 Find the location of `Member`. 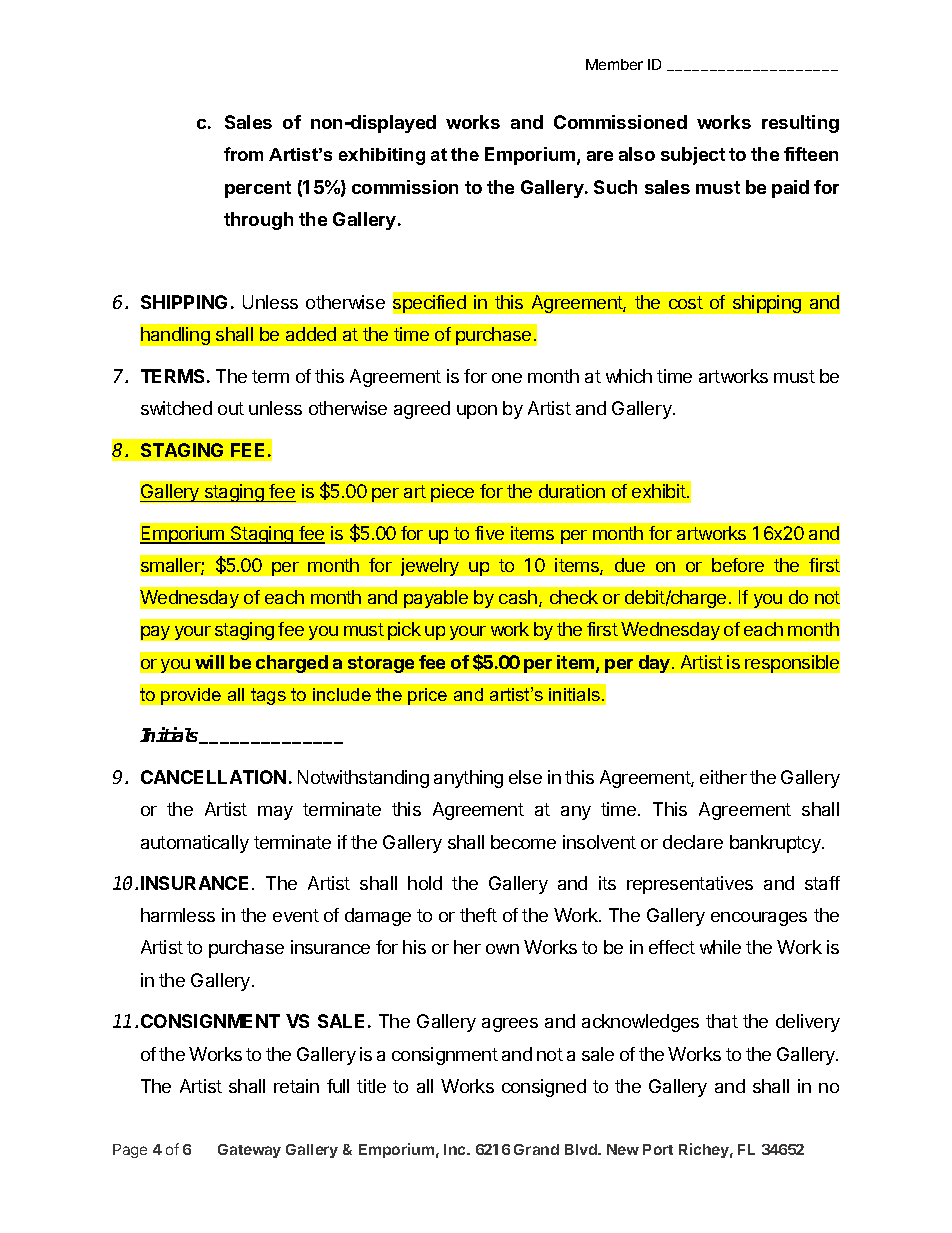

Member is located at coordinates (614, 64).
